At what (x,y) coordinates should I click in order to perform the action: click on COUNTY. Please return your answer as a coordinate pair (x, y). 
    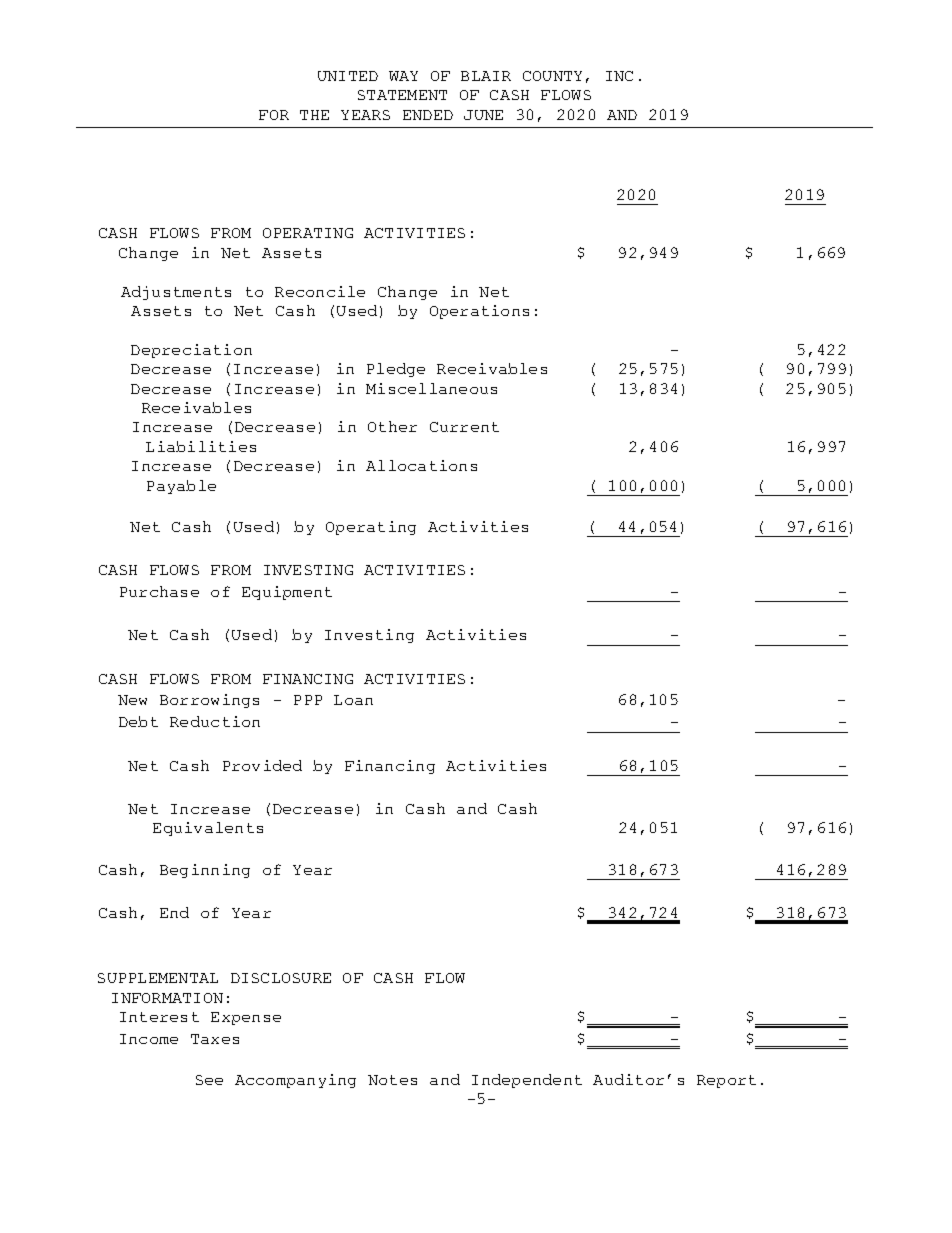
    Looking at the image, I should click on (552, 76).
